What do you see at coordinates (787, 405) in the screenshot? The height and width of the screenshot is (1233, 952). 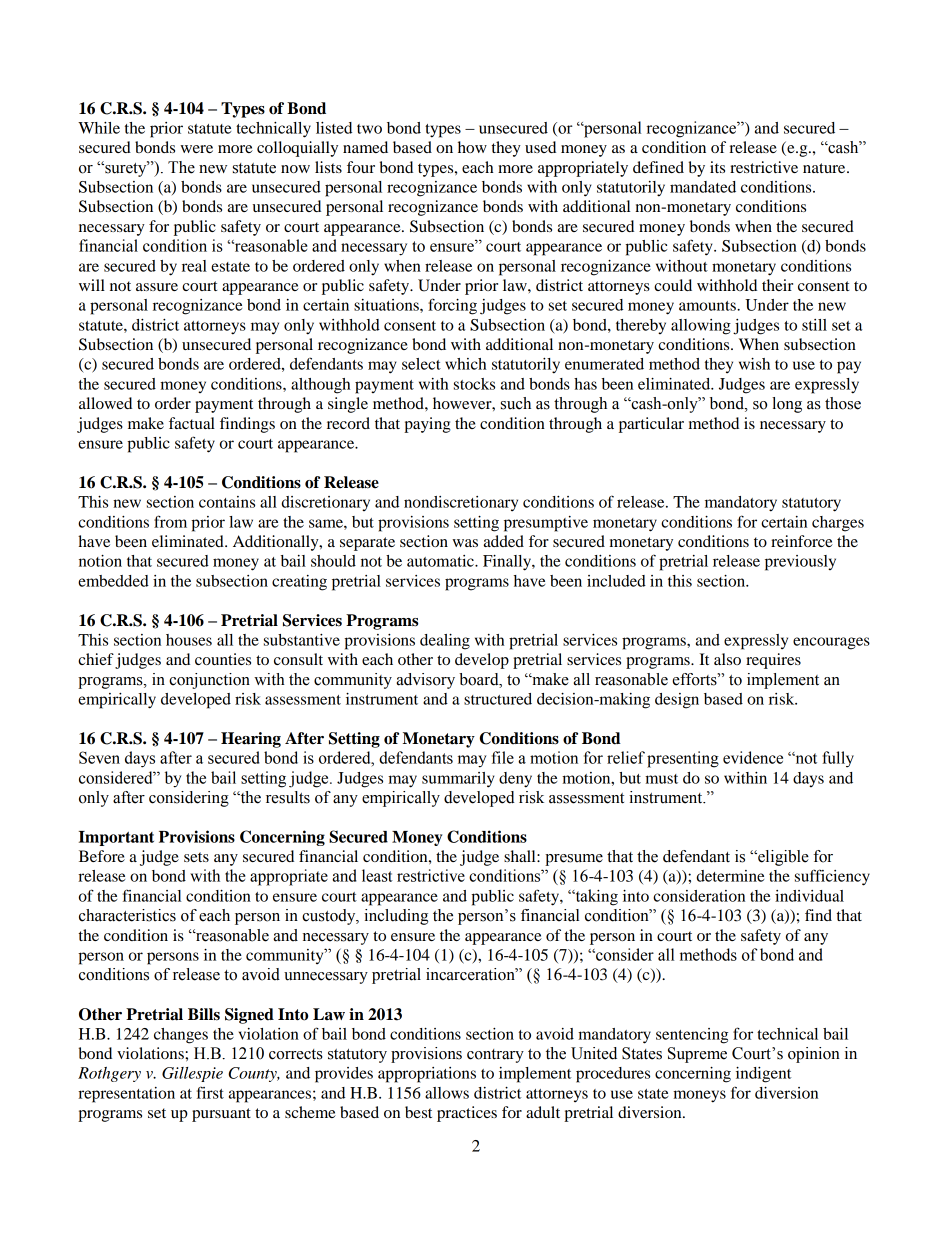 I see `long` at bounding box center [787, 405].
